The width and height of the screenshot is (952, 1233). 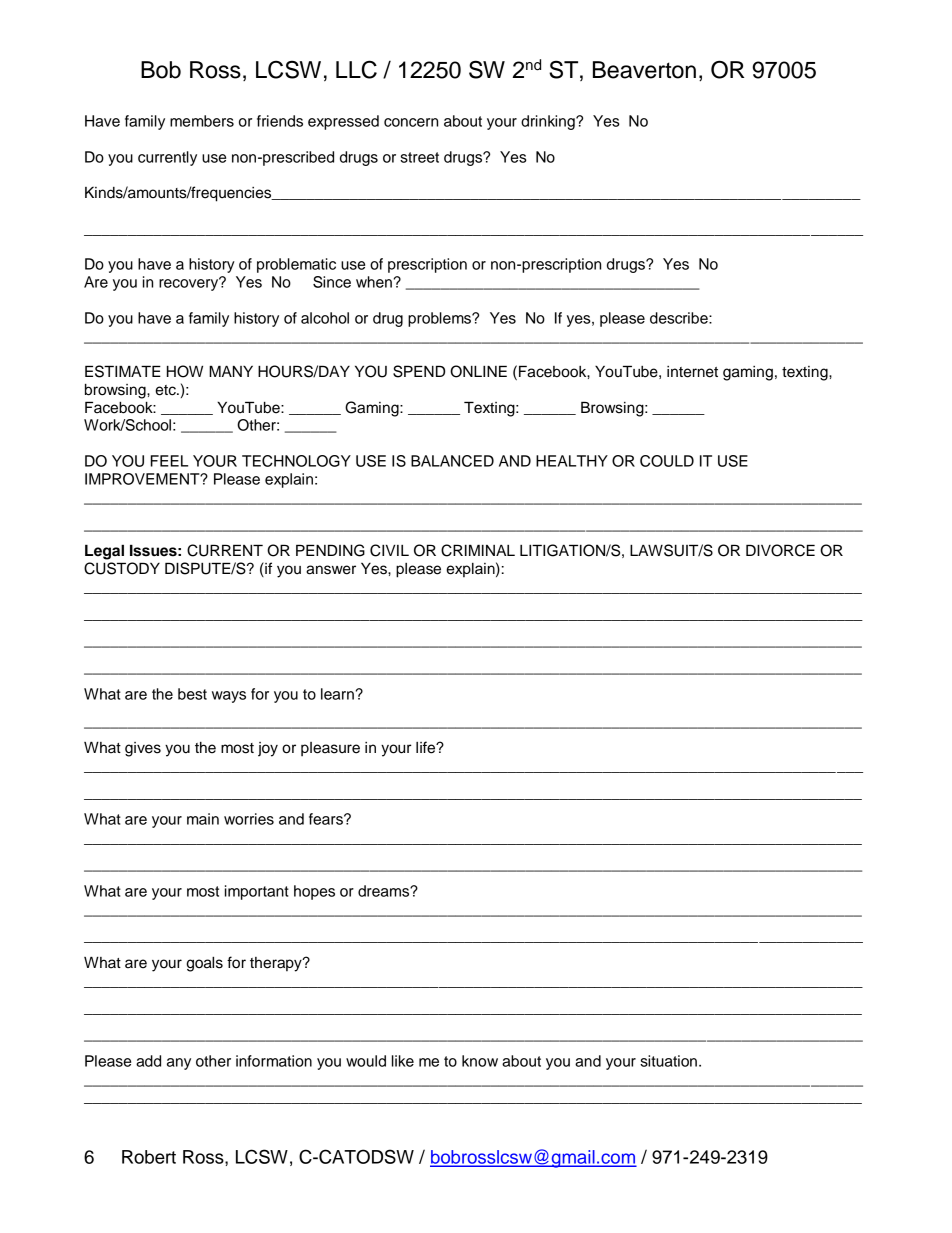 What do you see at coordinates (480, 1061) in the screenshot?
I see `know` at bounding box center [480, 1061].
